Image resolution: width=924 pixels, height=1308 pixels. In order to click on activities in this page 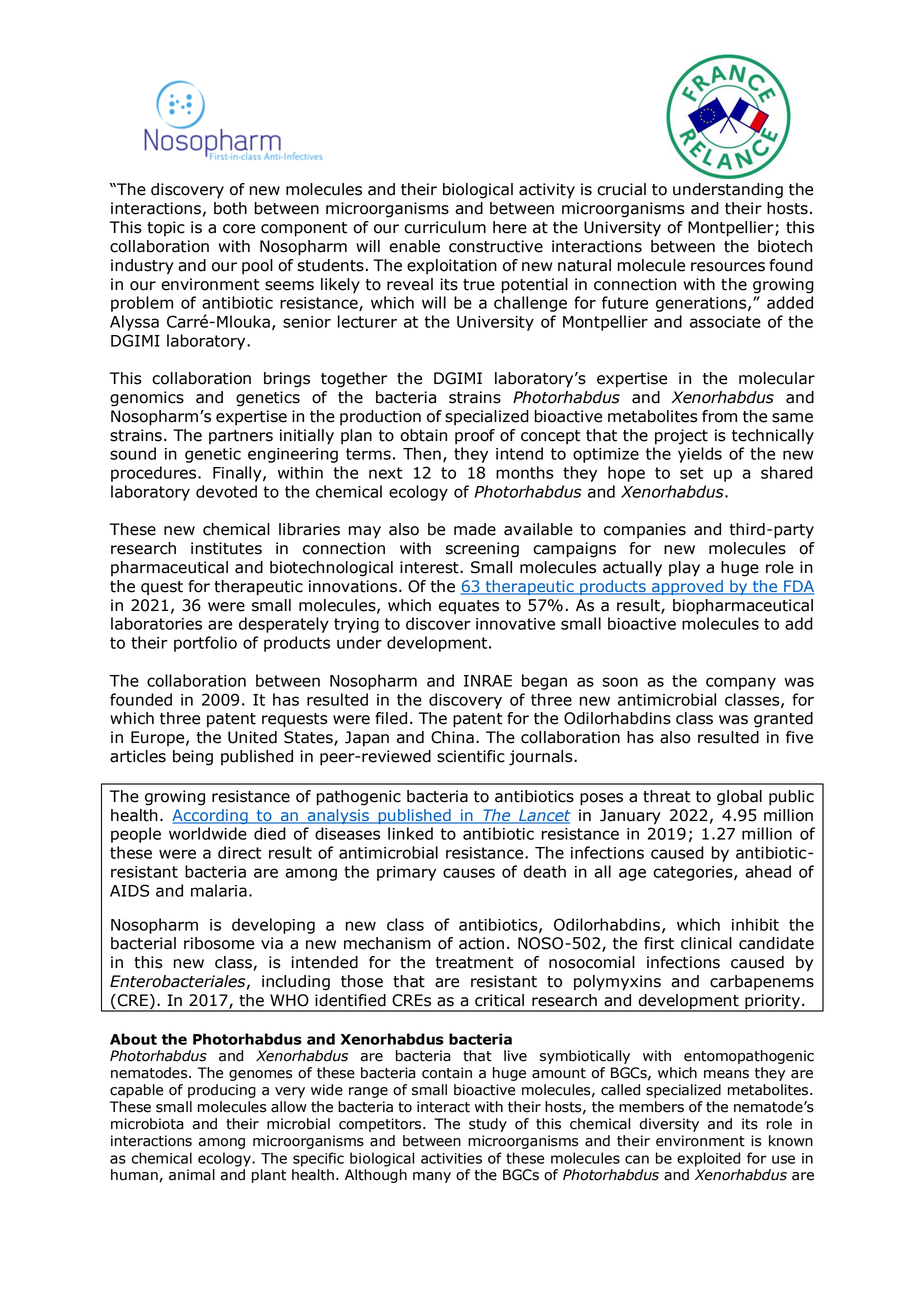, I will do `click(451, 1158)`.
